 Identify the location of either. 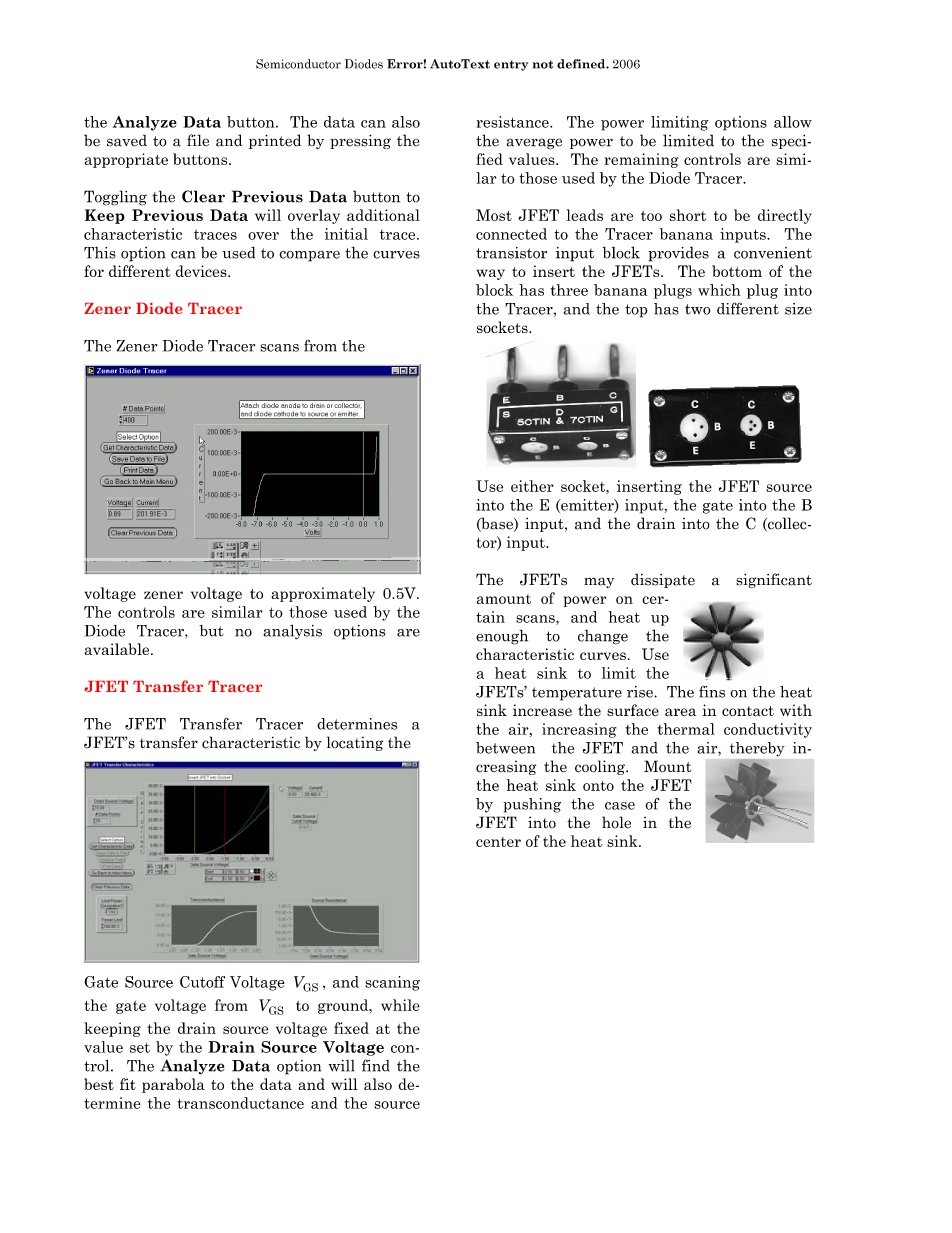
(532, 486).
